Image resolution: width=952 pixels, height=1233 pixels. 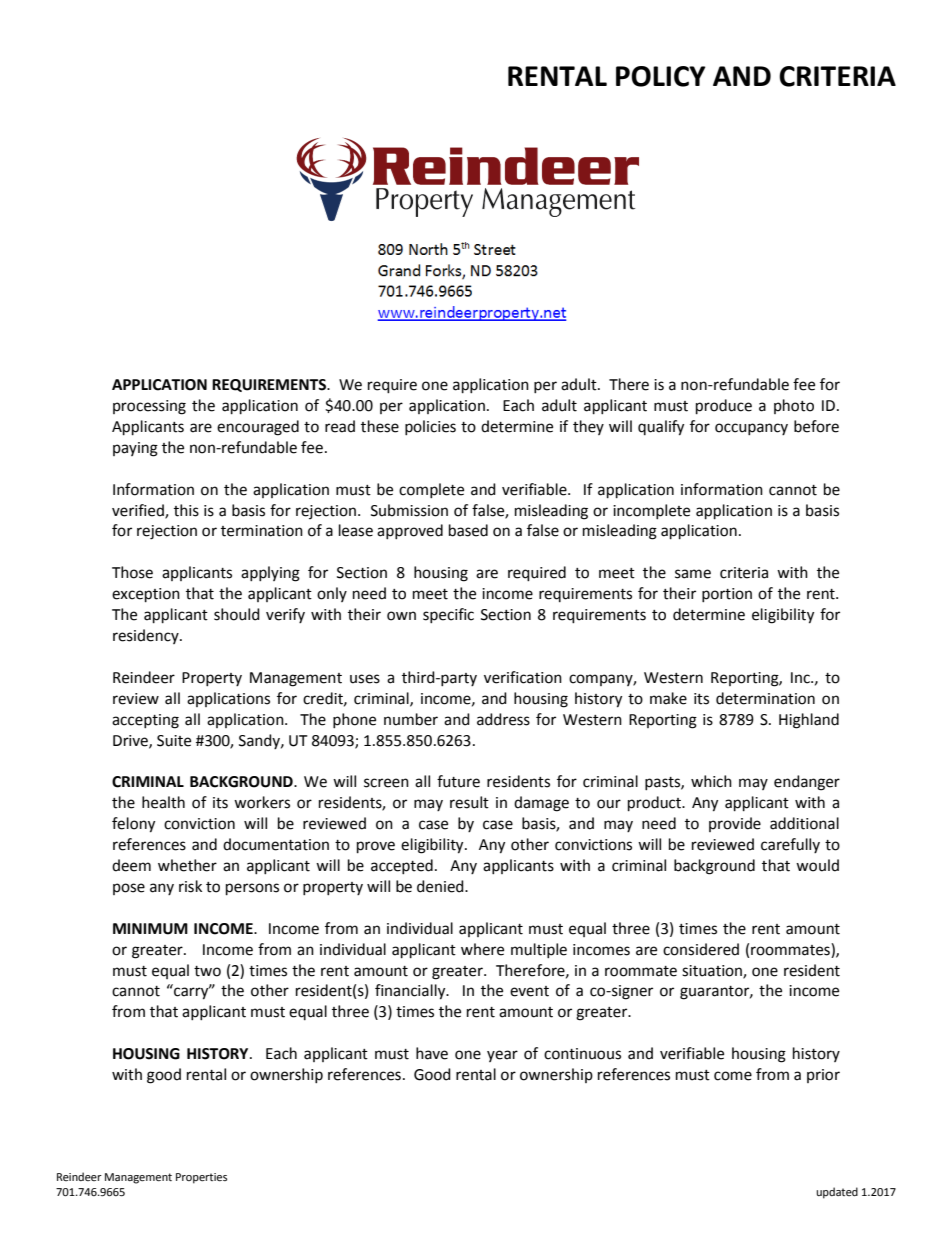 I want to click on result, so click(x=469, y=802).
